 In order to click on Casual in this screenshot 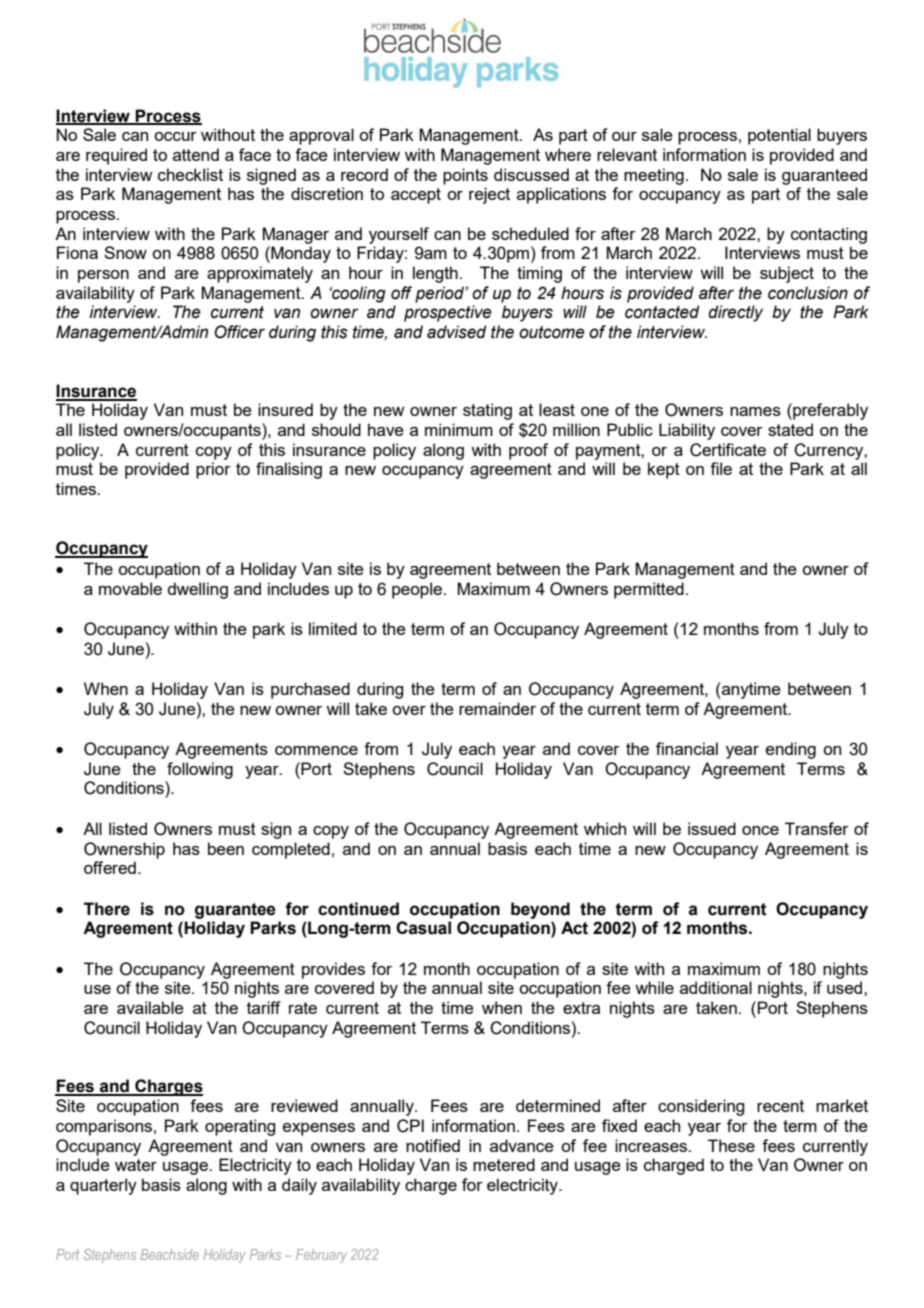, I will do `click(423, 928)`.
